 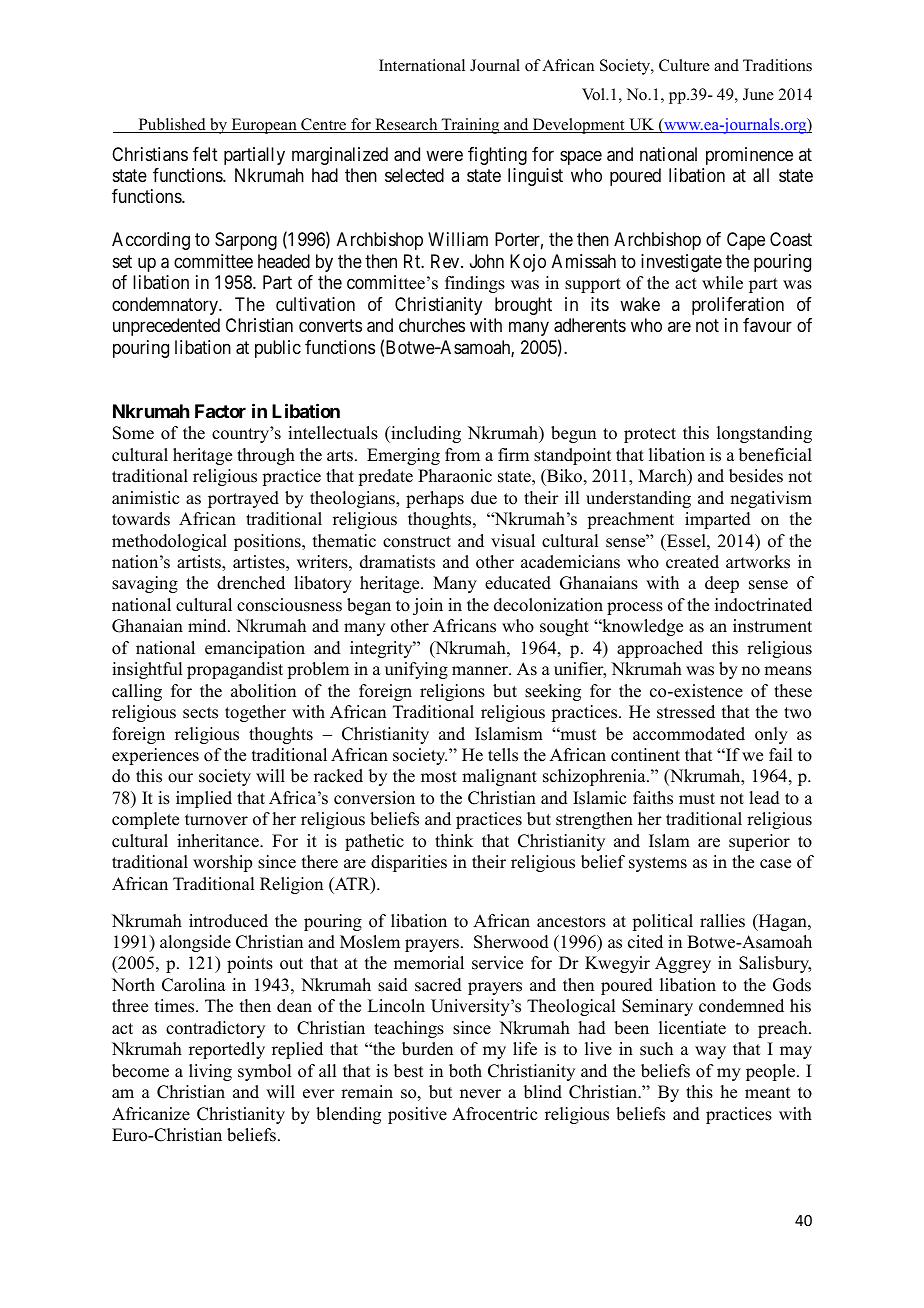 I want to click on including, so click(x=425, y=434).
